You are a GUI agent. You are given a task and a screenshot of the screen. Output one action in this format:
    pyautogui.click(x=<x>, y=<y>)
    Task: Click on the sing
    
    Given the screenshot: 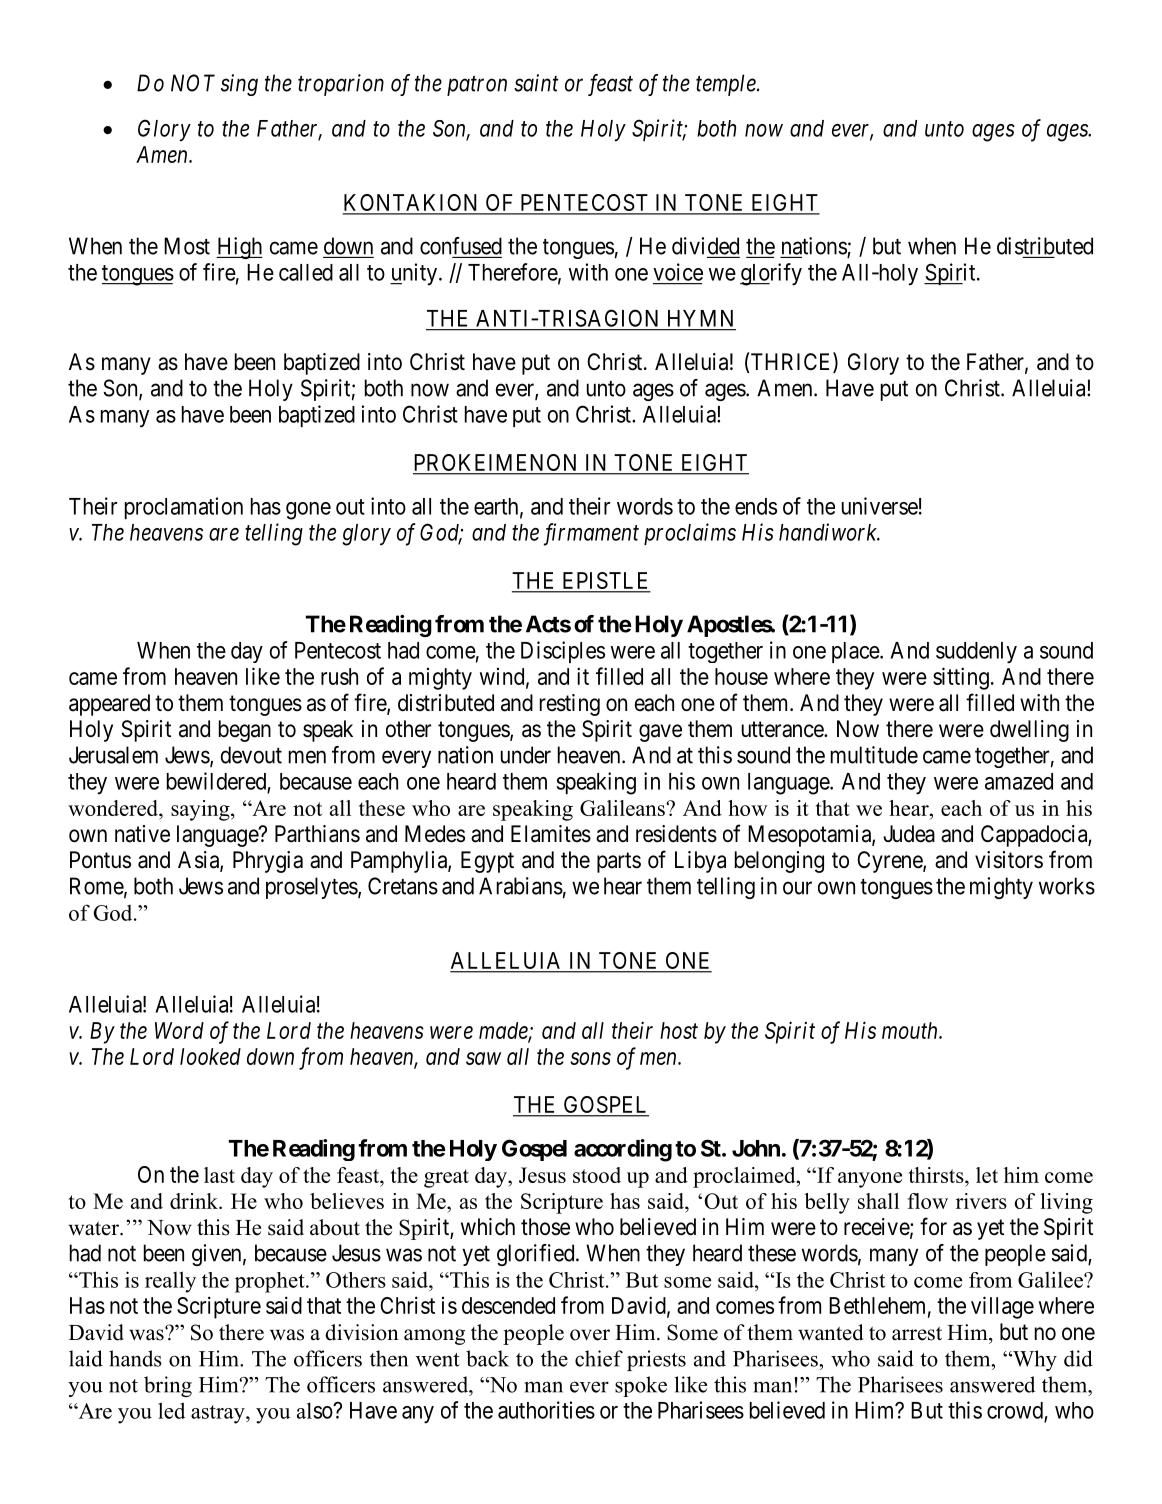 What is the action you would take?
    pyautogui.click(x=239, y=85)
